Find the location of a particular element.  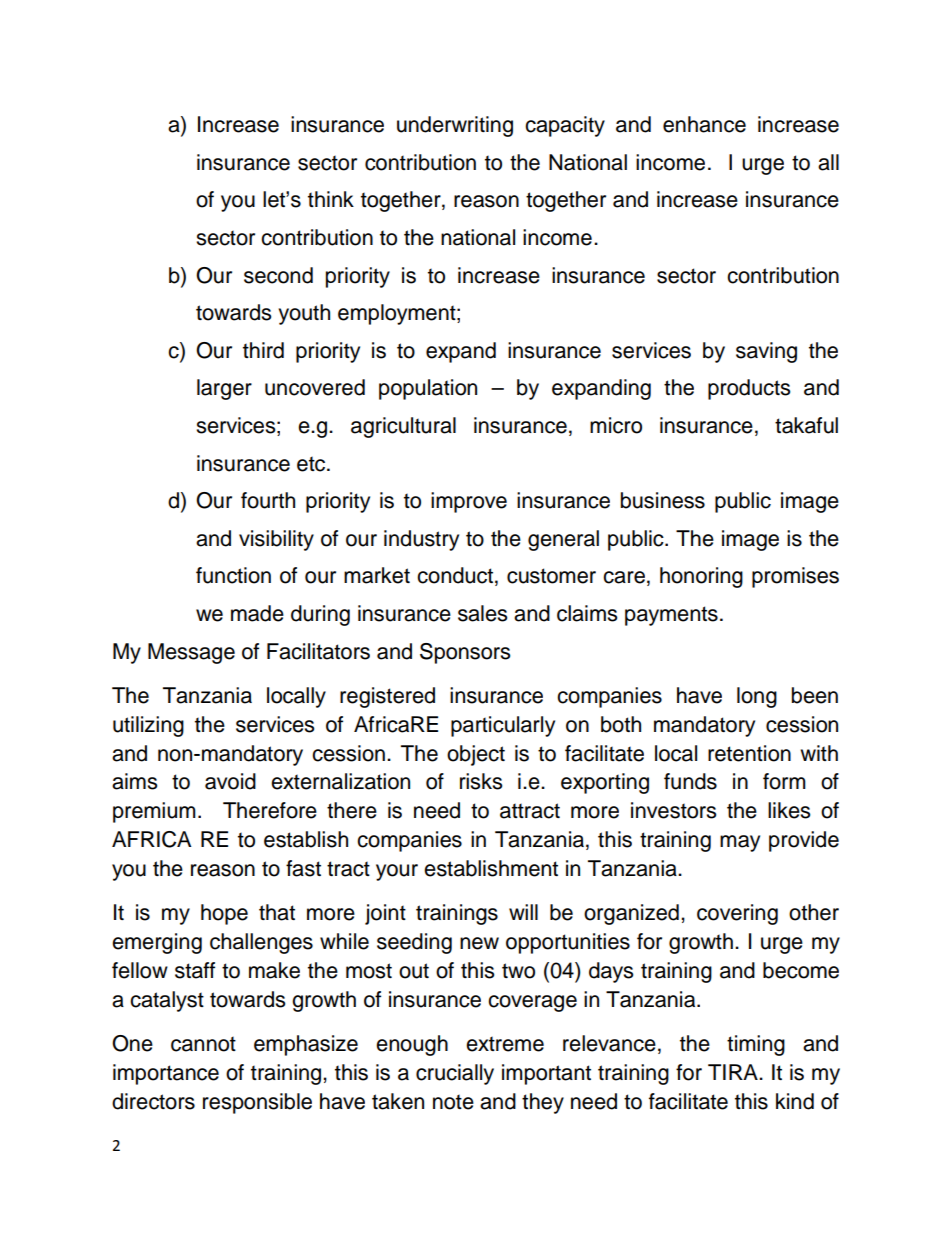

improve is located at coordinates (469, 502).
